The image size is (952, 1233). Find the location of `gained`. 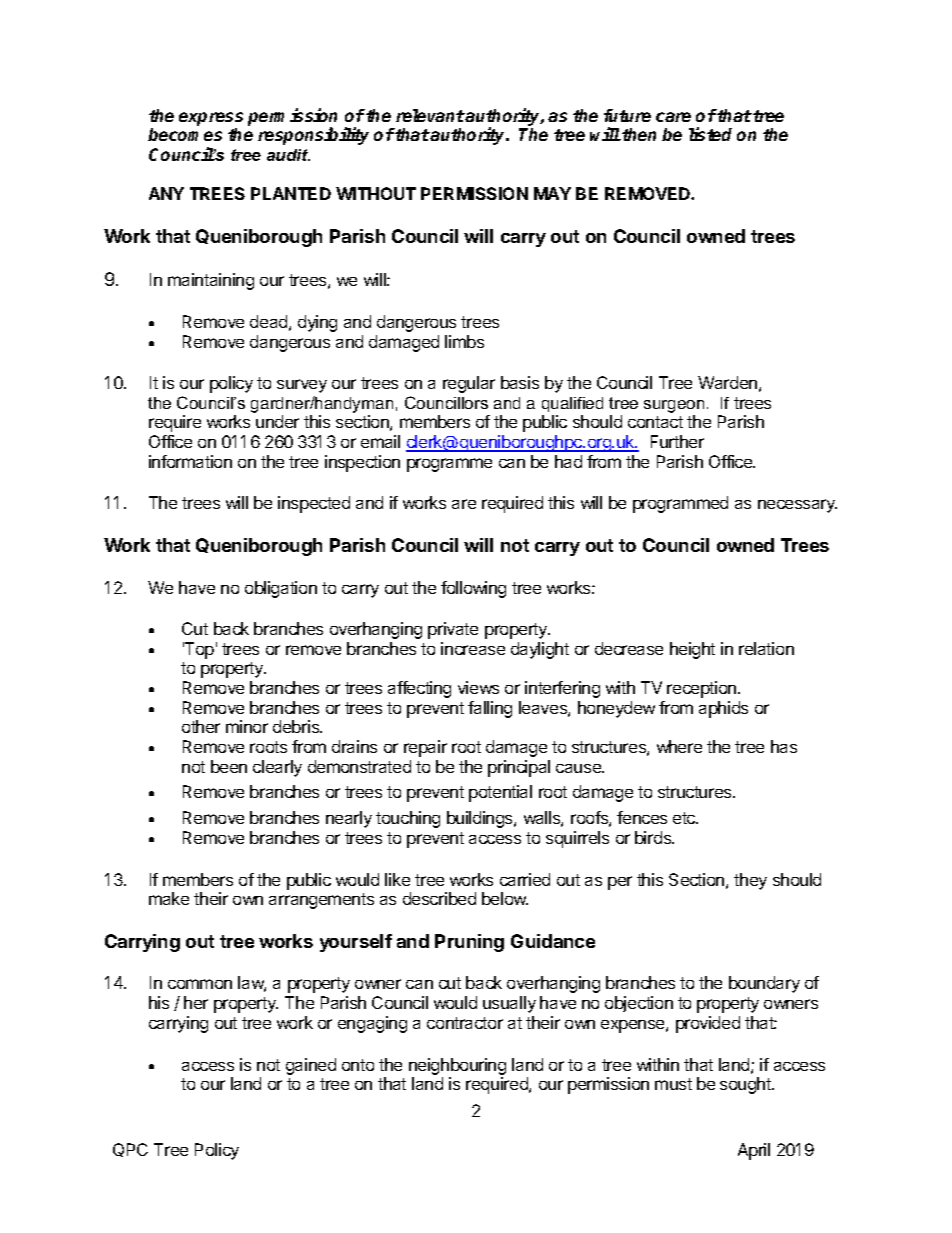

gained is located at coordinates (311, 1066).
